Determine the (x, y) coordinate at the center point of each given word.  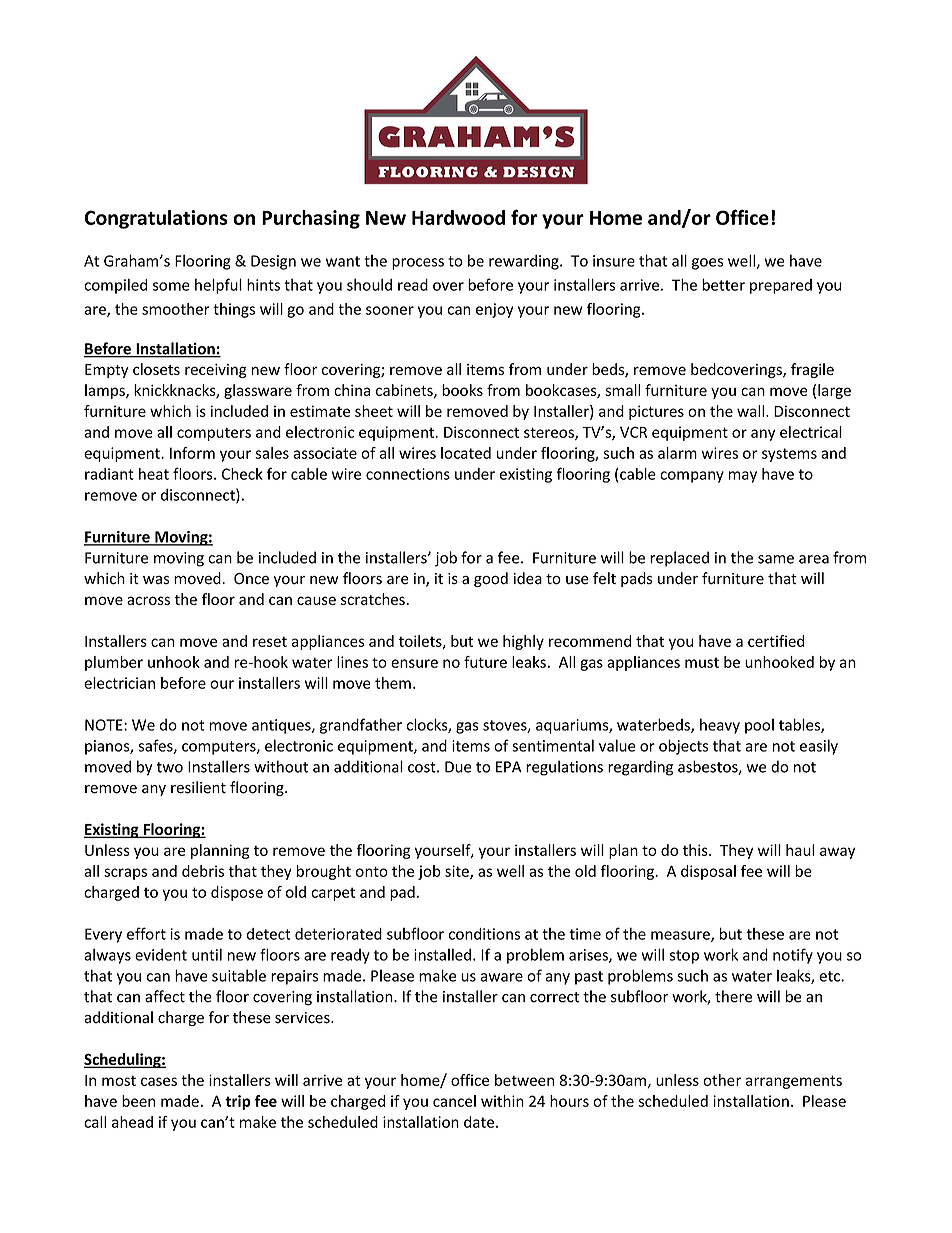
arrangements (794, 1082)
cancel (454, 1101)
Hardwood (458, 217)
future (485, 662)
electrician (119, 683)
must (702, 662)
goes (707, 264)
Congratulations (156, 219)
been (138, 1101)
